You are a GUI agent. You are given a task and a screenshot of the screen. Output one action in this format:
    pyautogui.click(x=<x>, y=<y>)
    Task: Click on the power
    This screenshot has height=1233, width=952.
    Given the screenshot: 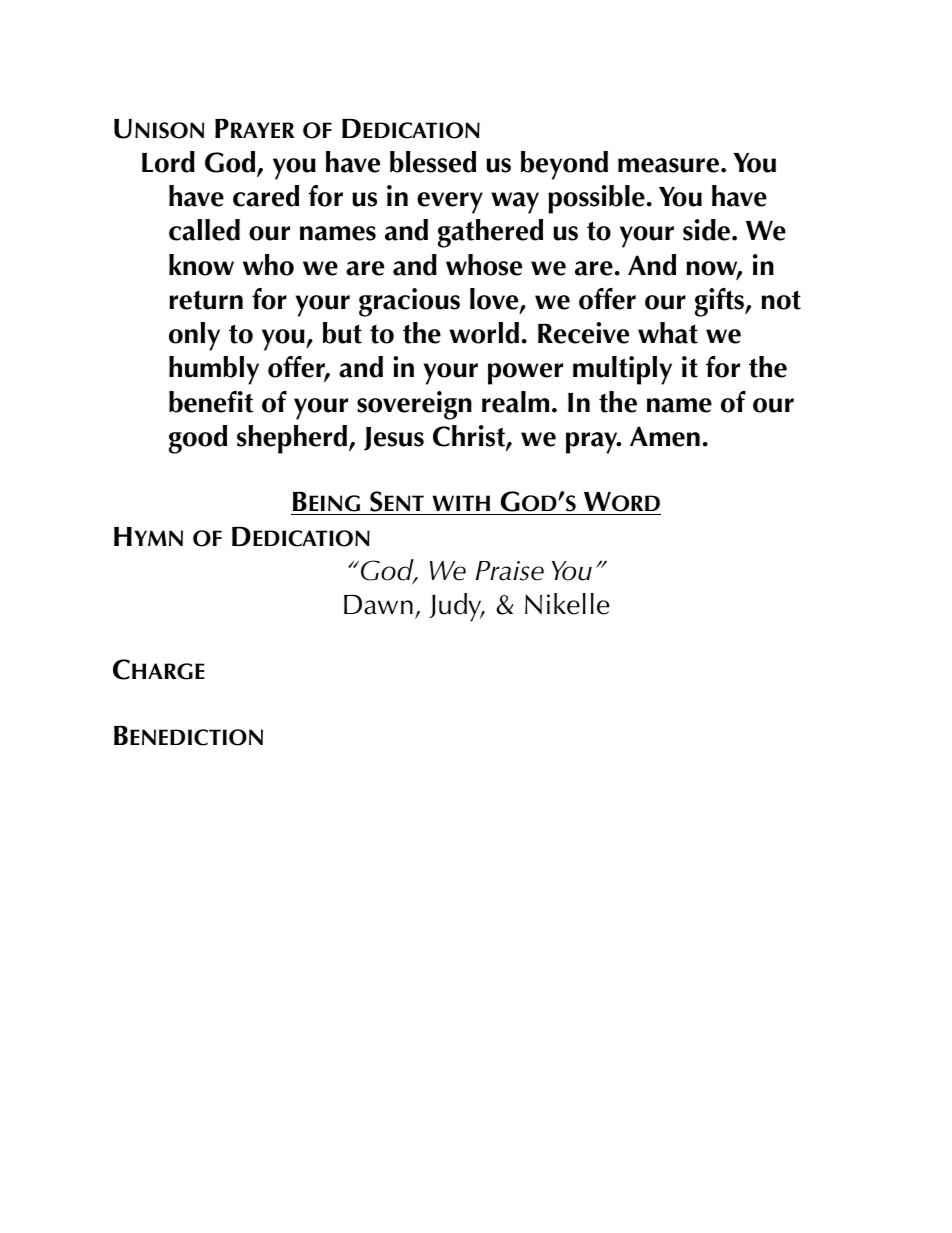 What is the action you would take?
    pyautogui.click(x=525, y=374)
